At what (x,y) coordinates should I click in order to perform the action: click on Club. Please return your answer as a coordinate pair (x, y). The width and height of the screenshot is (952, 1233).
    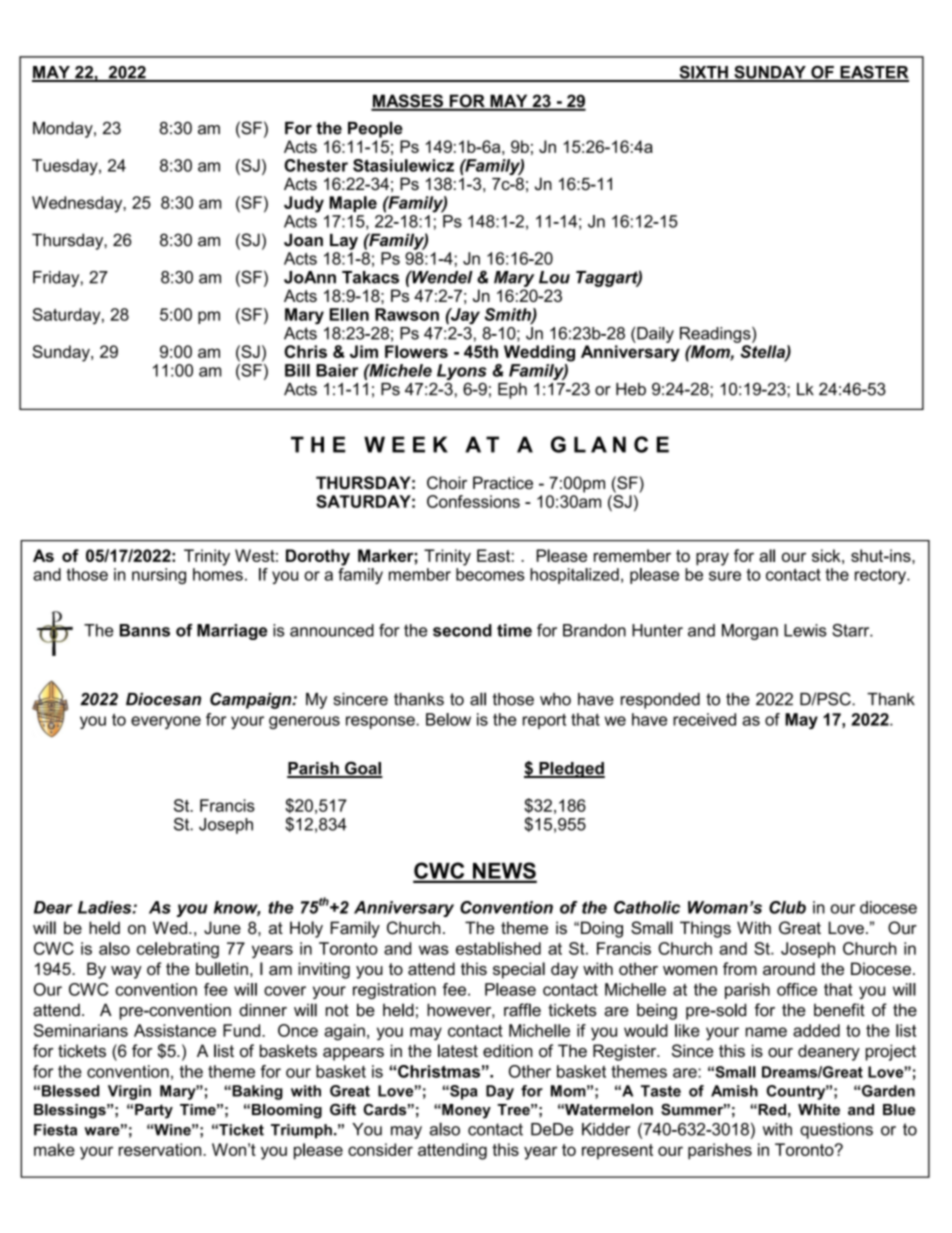
    Looking at the image, I should click on (787, 907).
